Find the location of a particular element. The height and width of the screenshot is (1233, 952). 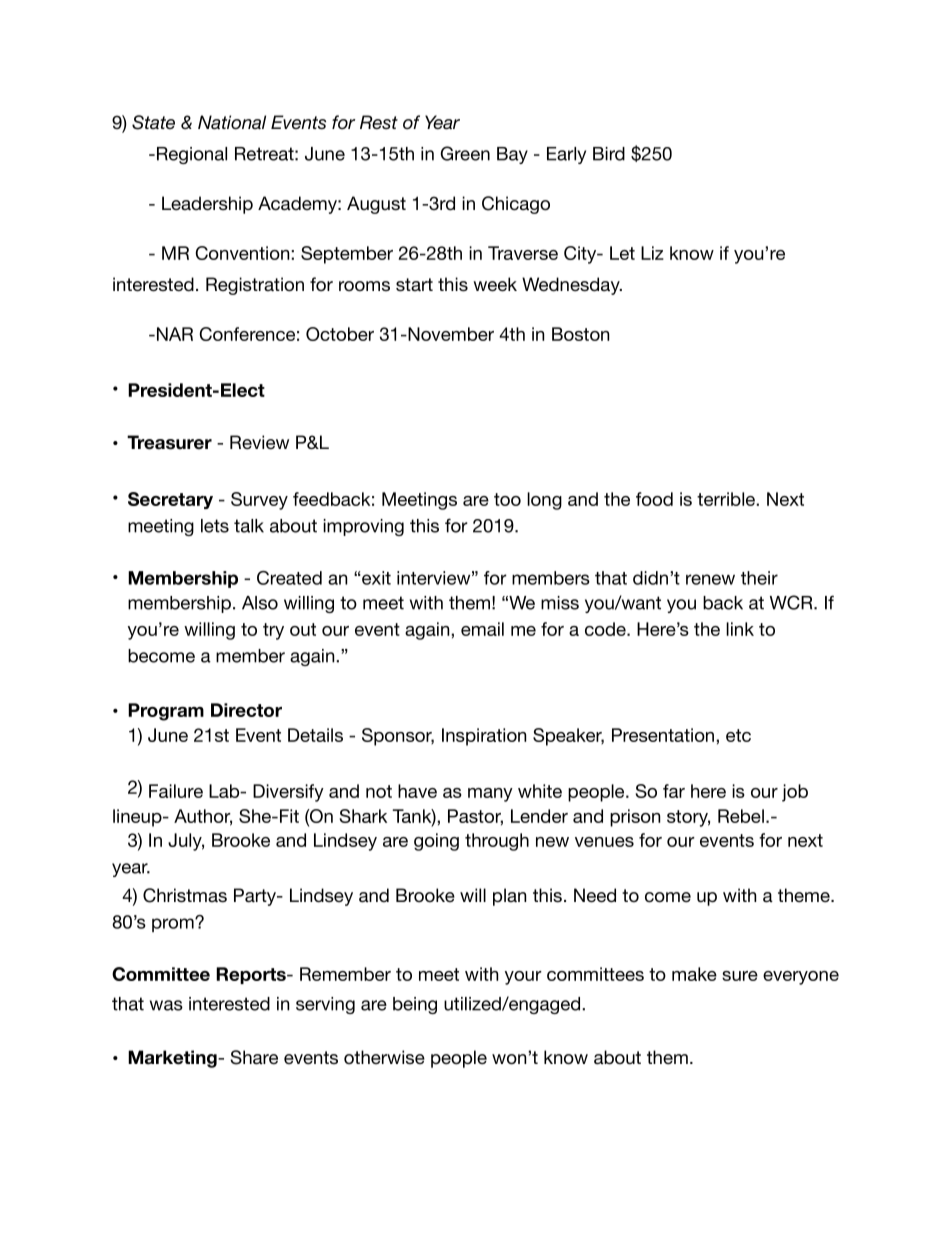

being is located at coordinates (415, 1005).
